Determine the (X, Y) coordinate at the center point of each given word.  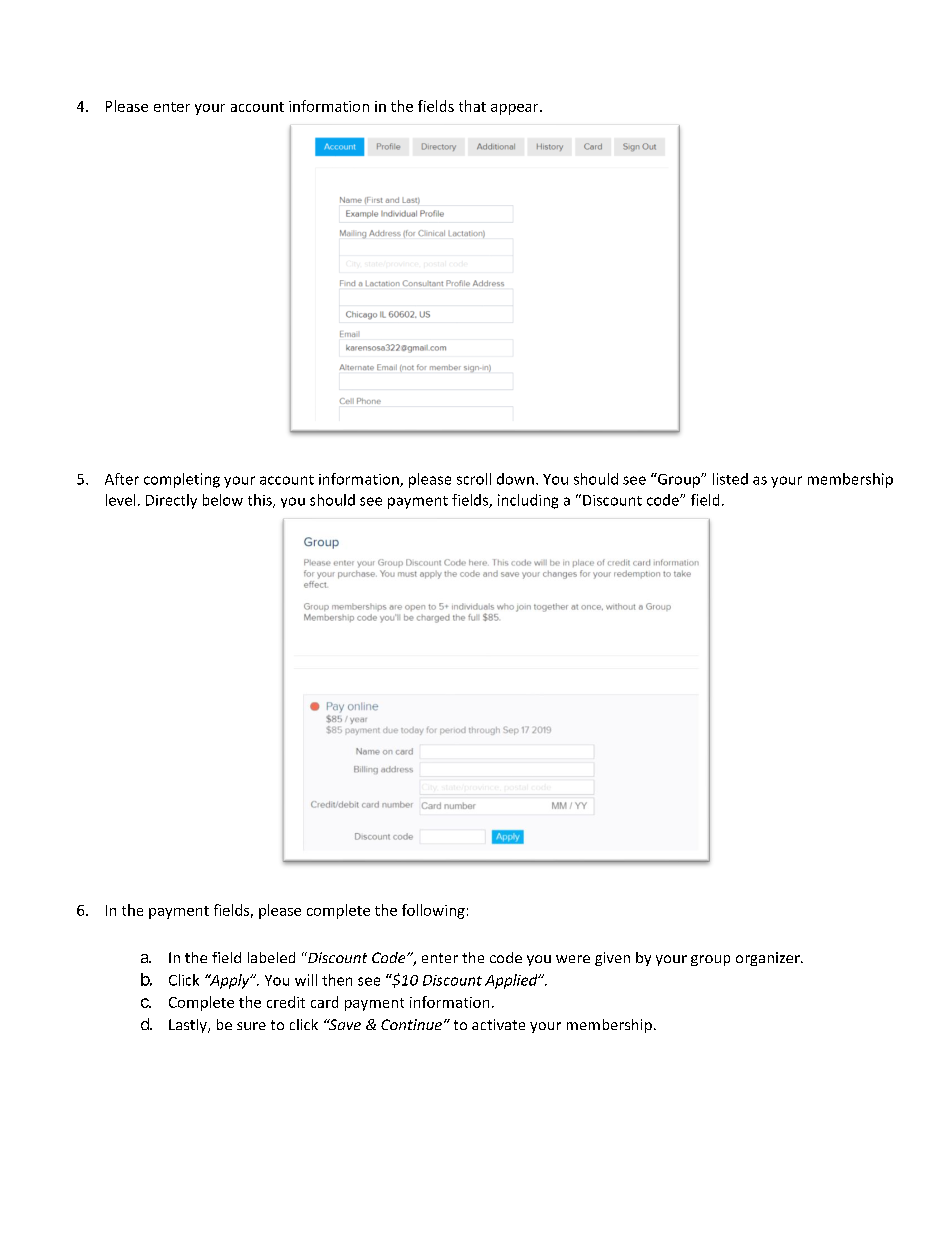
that (472, 106)
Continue (411, 1024)
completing (182, 480)
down (515, 479)
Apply (230, 981)
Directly (171, 501)
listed (730, 479)
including (528, 501)
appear (516, 109)
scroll (474, 479)
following (433, 911)
